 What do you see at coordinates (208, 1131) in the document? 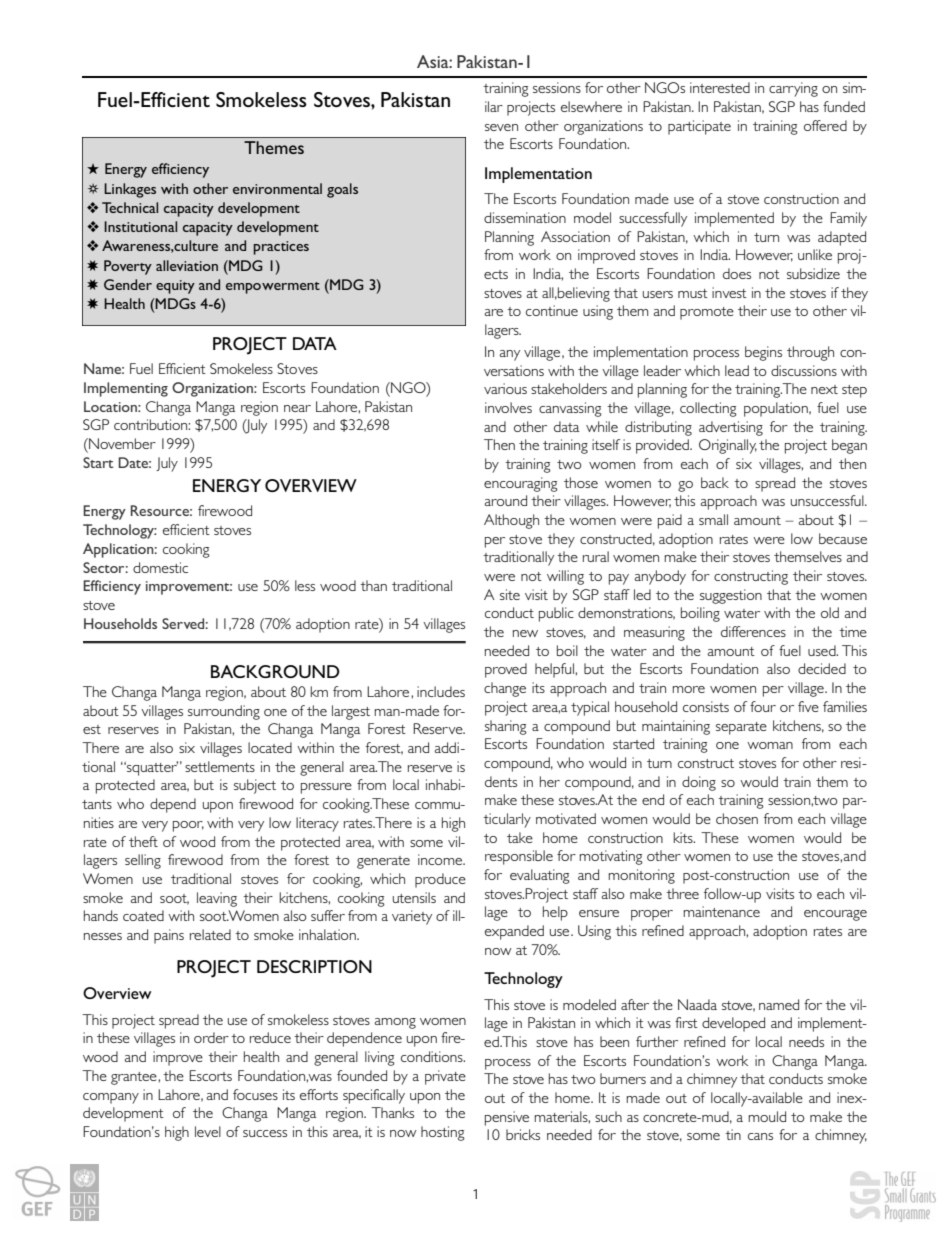
I see `level` at bounding box center [208, 1131].
